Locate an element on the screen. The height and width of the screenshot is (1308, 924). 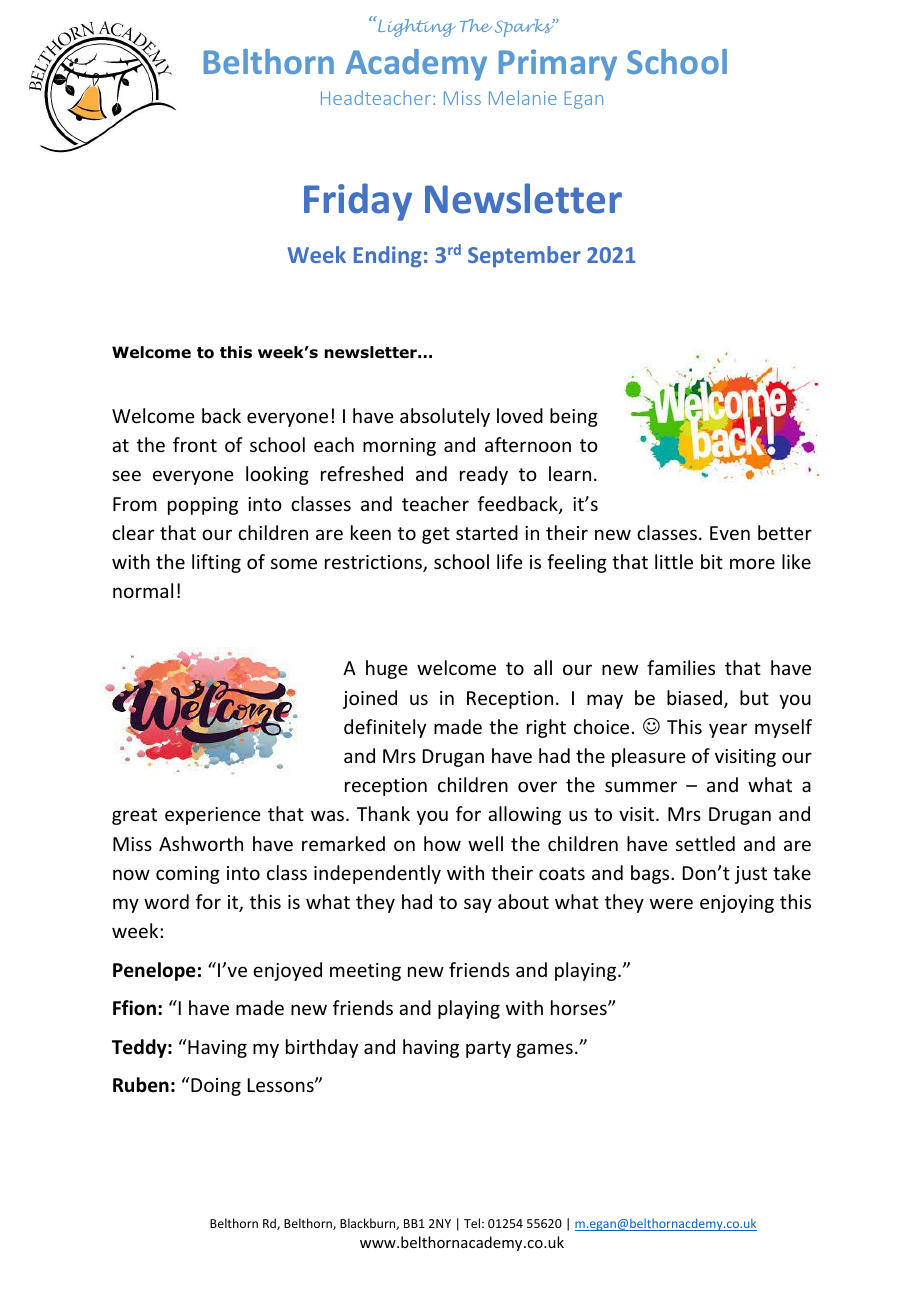
front is located at coordinates (195, 444).
